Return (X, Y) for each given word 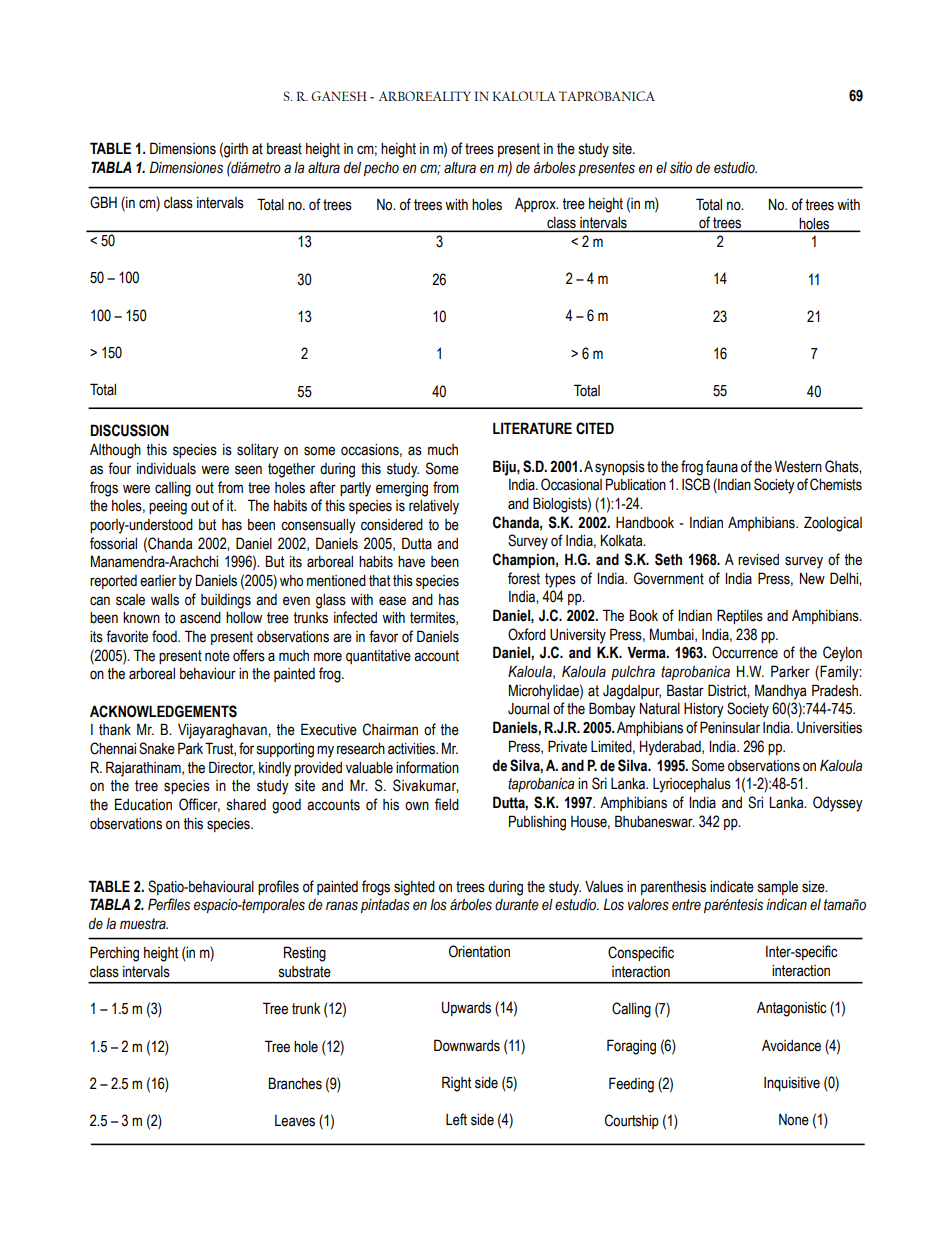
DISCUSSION (129, 430)
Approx (536, 205)
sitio (681, 168)
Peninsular (730, 727)
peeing (168, 507)
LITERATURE (532, 428)
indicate (732, 887)
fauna (722, 466)
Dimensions (183, 148)
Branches (295, 1083)
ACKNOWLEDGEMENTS (163, 711)
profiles (278, 887)
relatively (434, 507)
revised (758, 560)
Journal (528, 709)
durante (517, 905)
